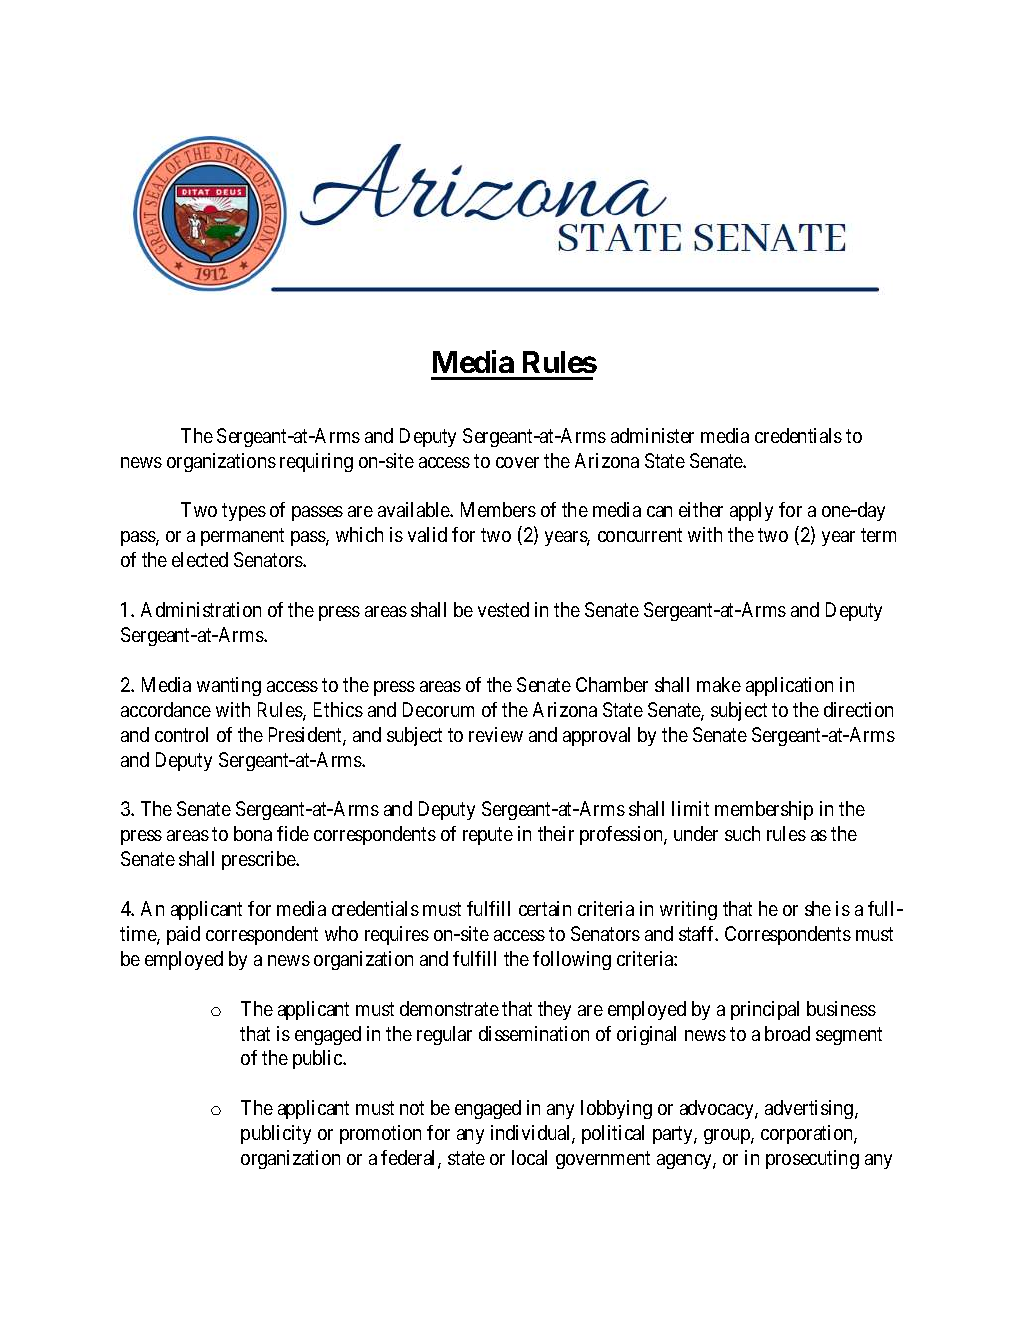 The width and height of the image is (1024, 1325). What do you see at coordinates (751, 511) in the image?
I see `apply` at bounding box center [751, 511].
